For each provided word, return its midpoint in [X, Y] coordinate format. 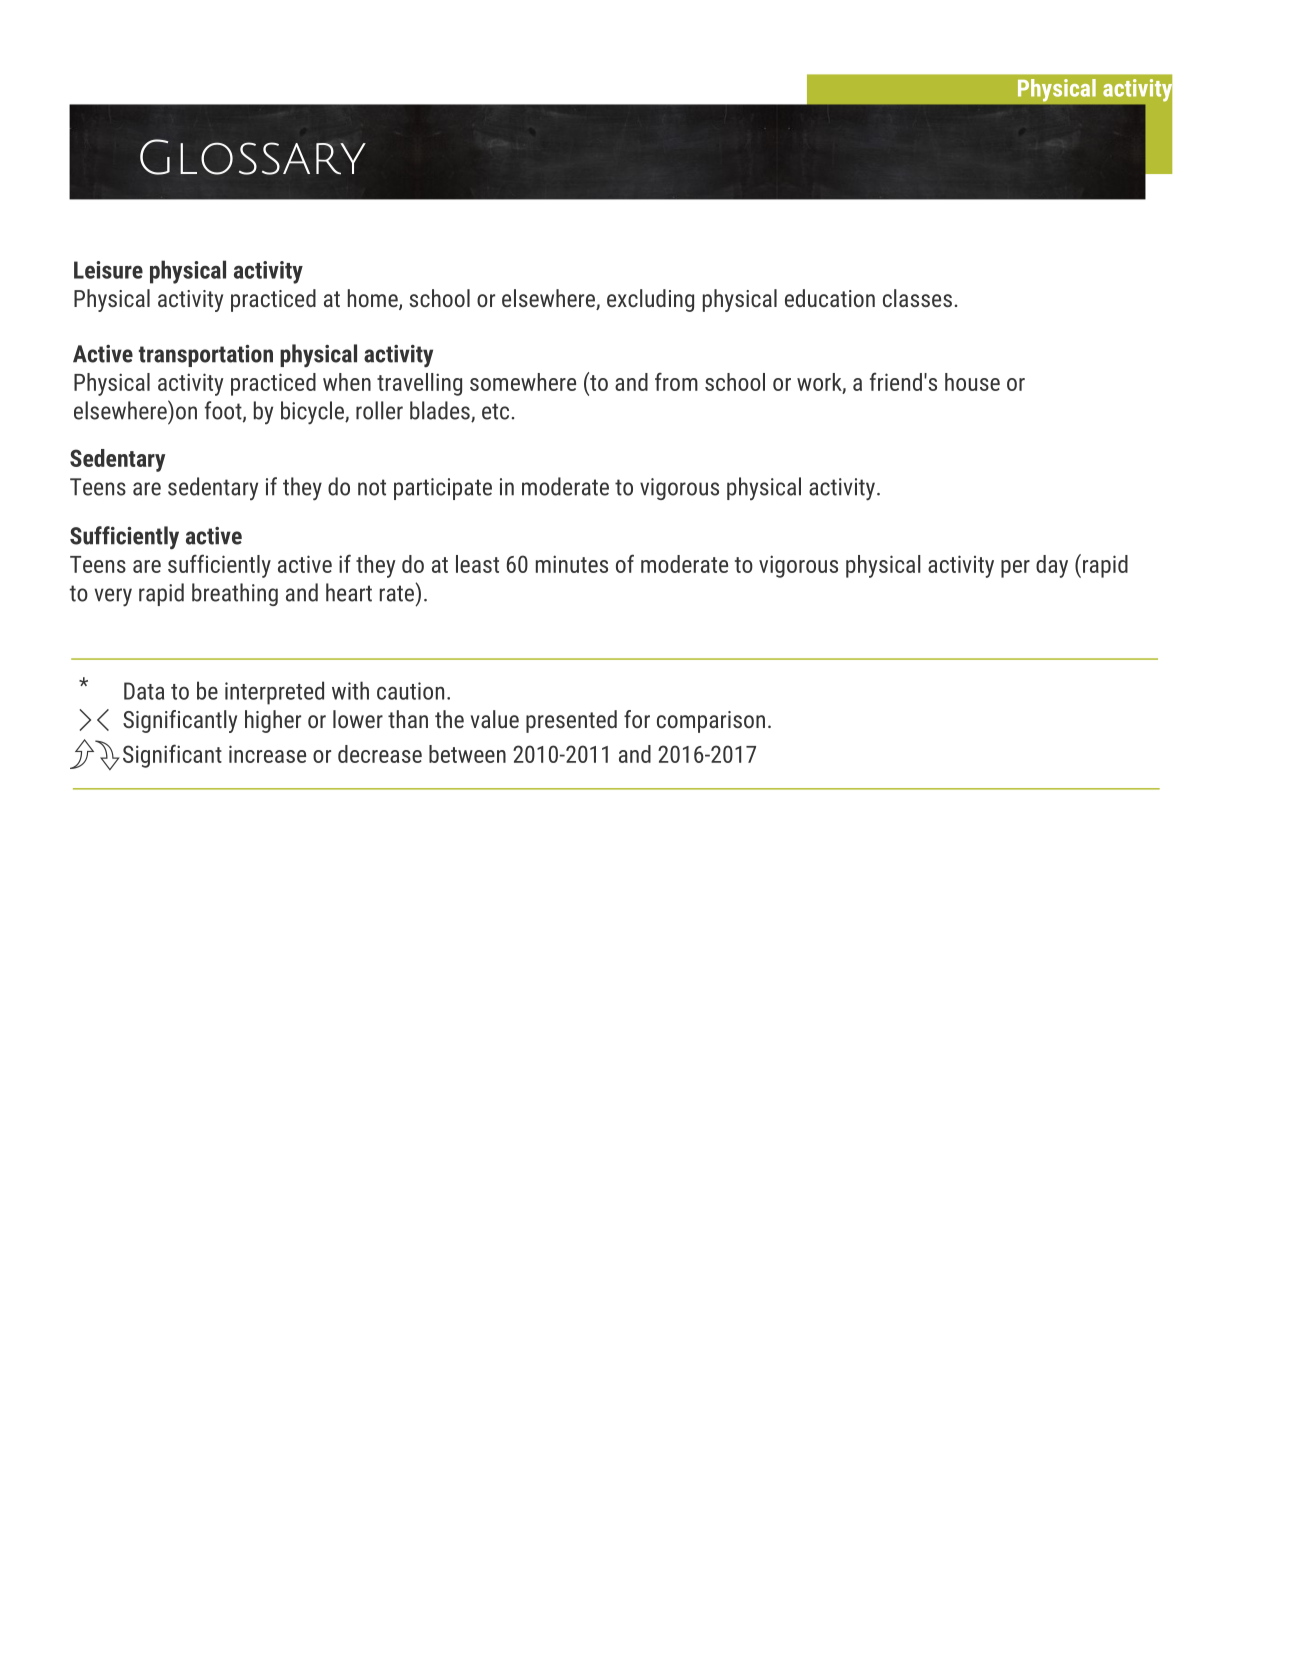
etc [495, 411]
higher [273, 721]
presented [571, 721]
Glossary [253, 157]
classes [917, 298]
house [972, 382]
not [372, 487]
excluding [650, 300]
